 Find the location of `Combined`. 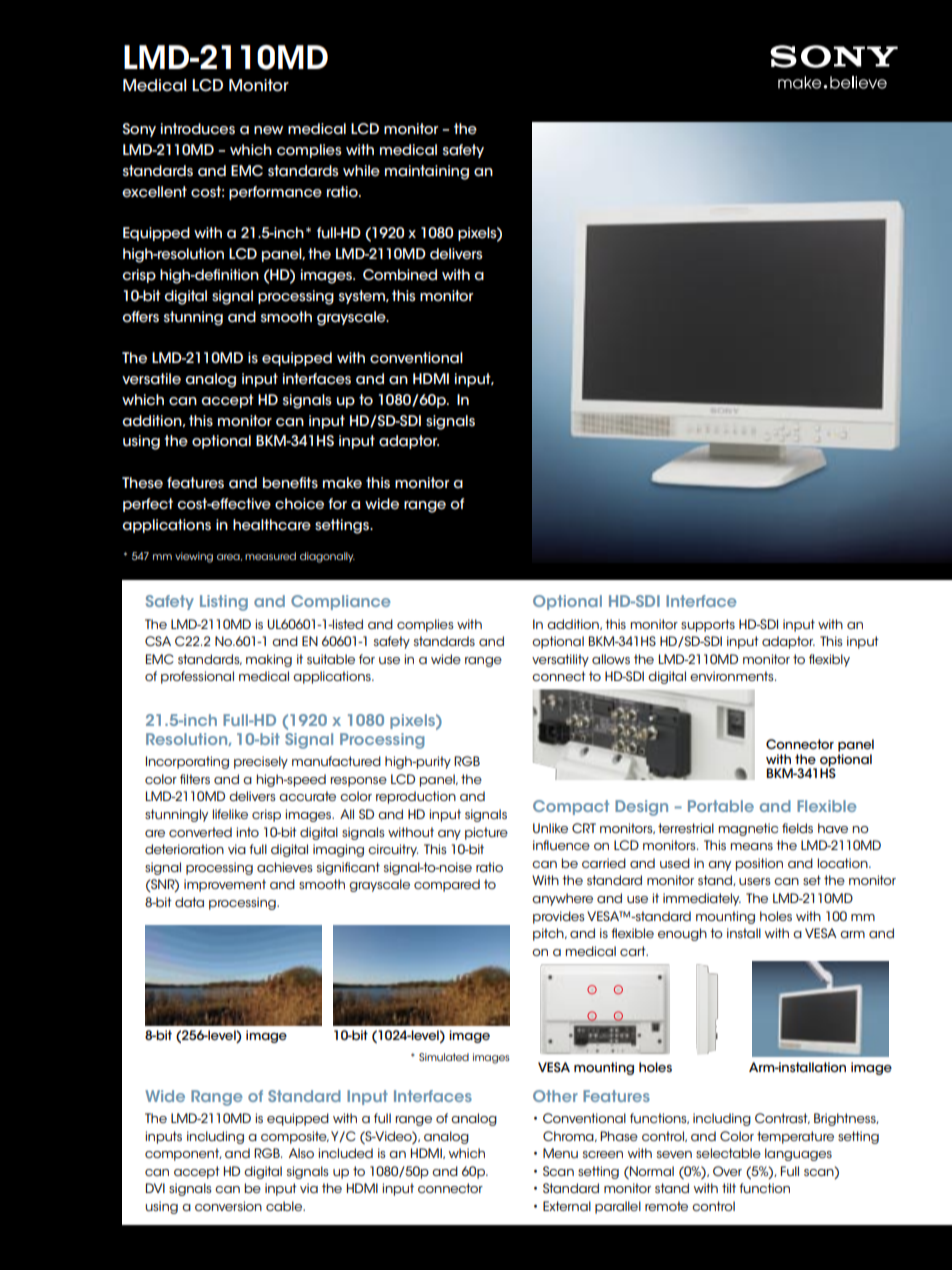

Combined is located at coordinates (400, 275).
